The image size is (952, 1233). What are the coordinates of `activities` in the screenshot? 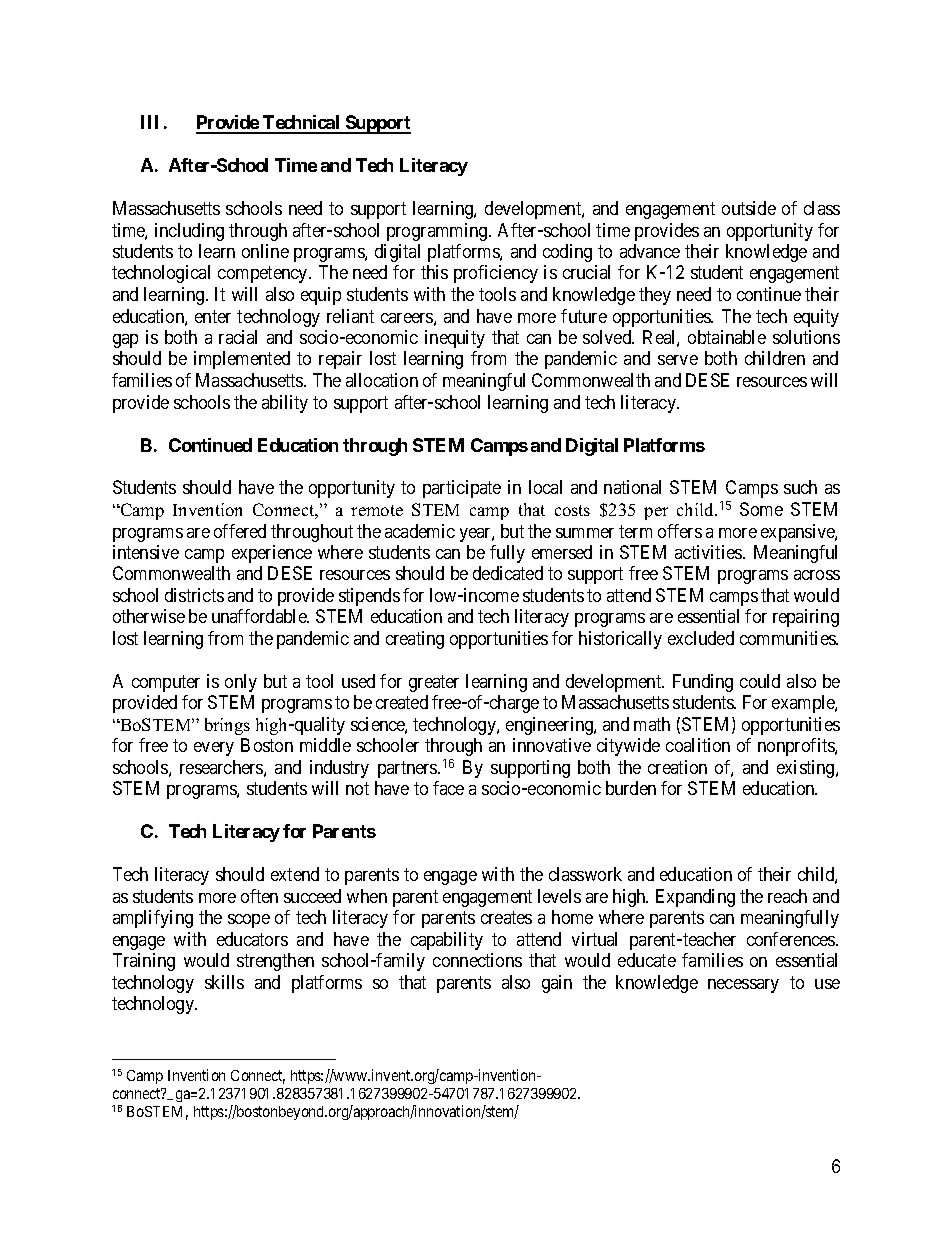 It's located at (709, 552).
